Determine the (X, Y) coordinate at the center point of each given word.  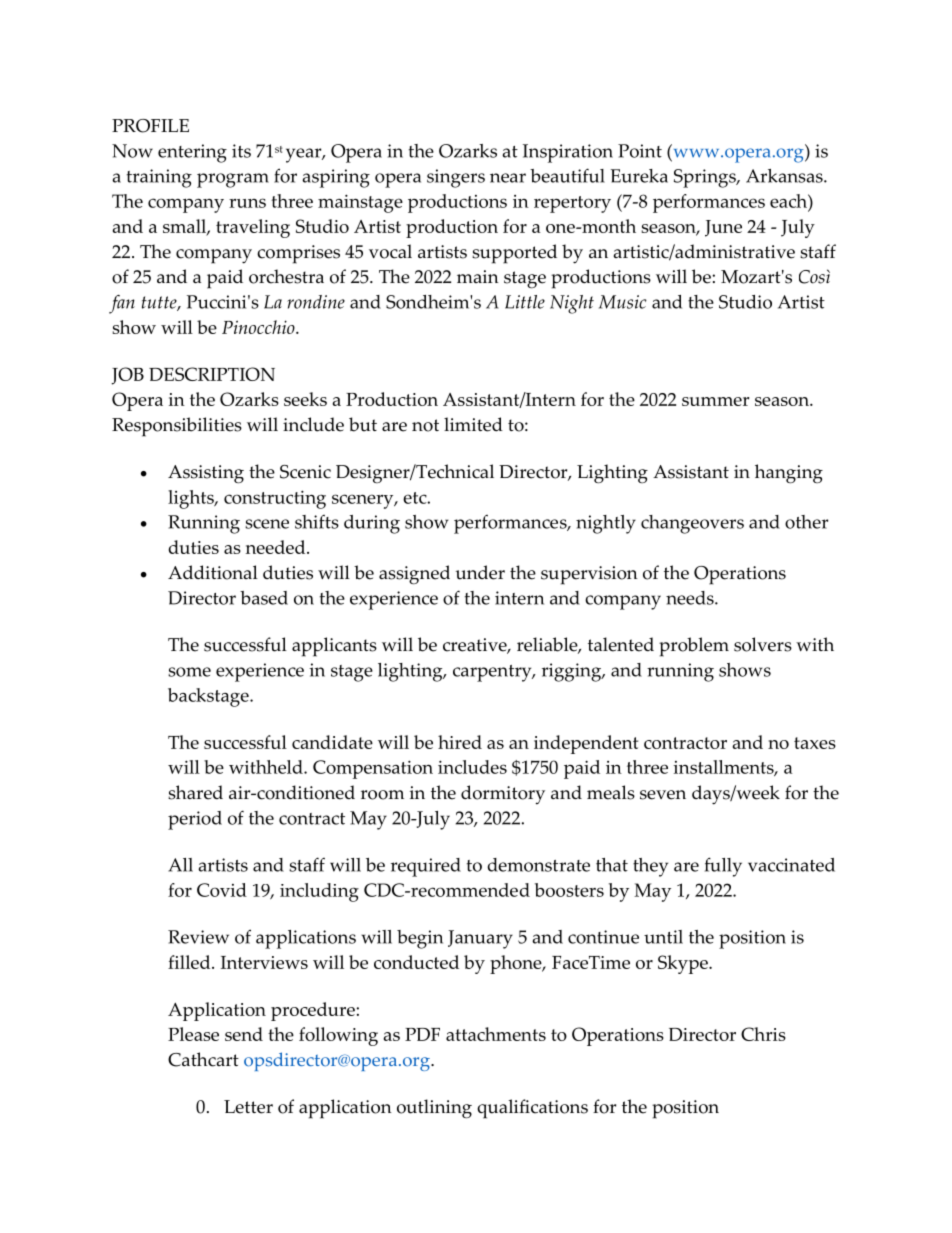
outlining (434, 1109)
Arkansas (785, 176)
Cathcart (203, 1059)
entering (192, 153)
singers (456, 178)
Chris (763, 1034)
